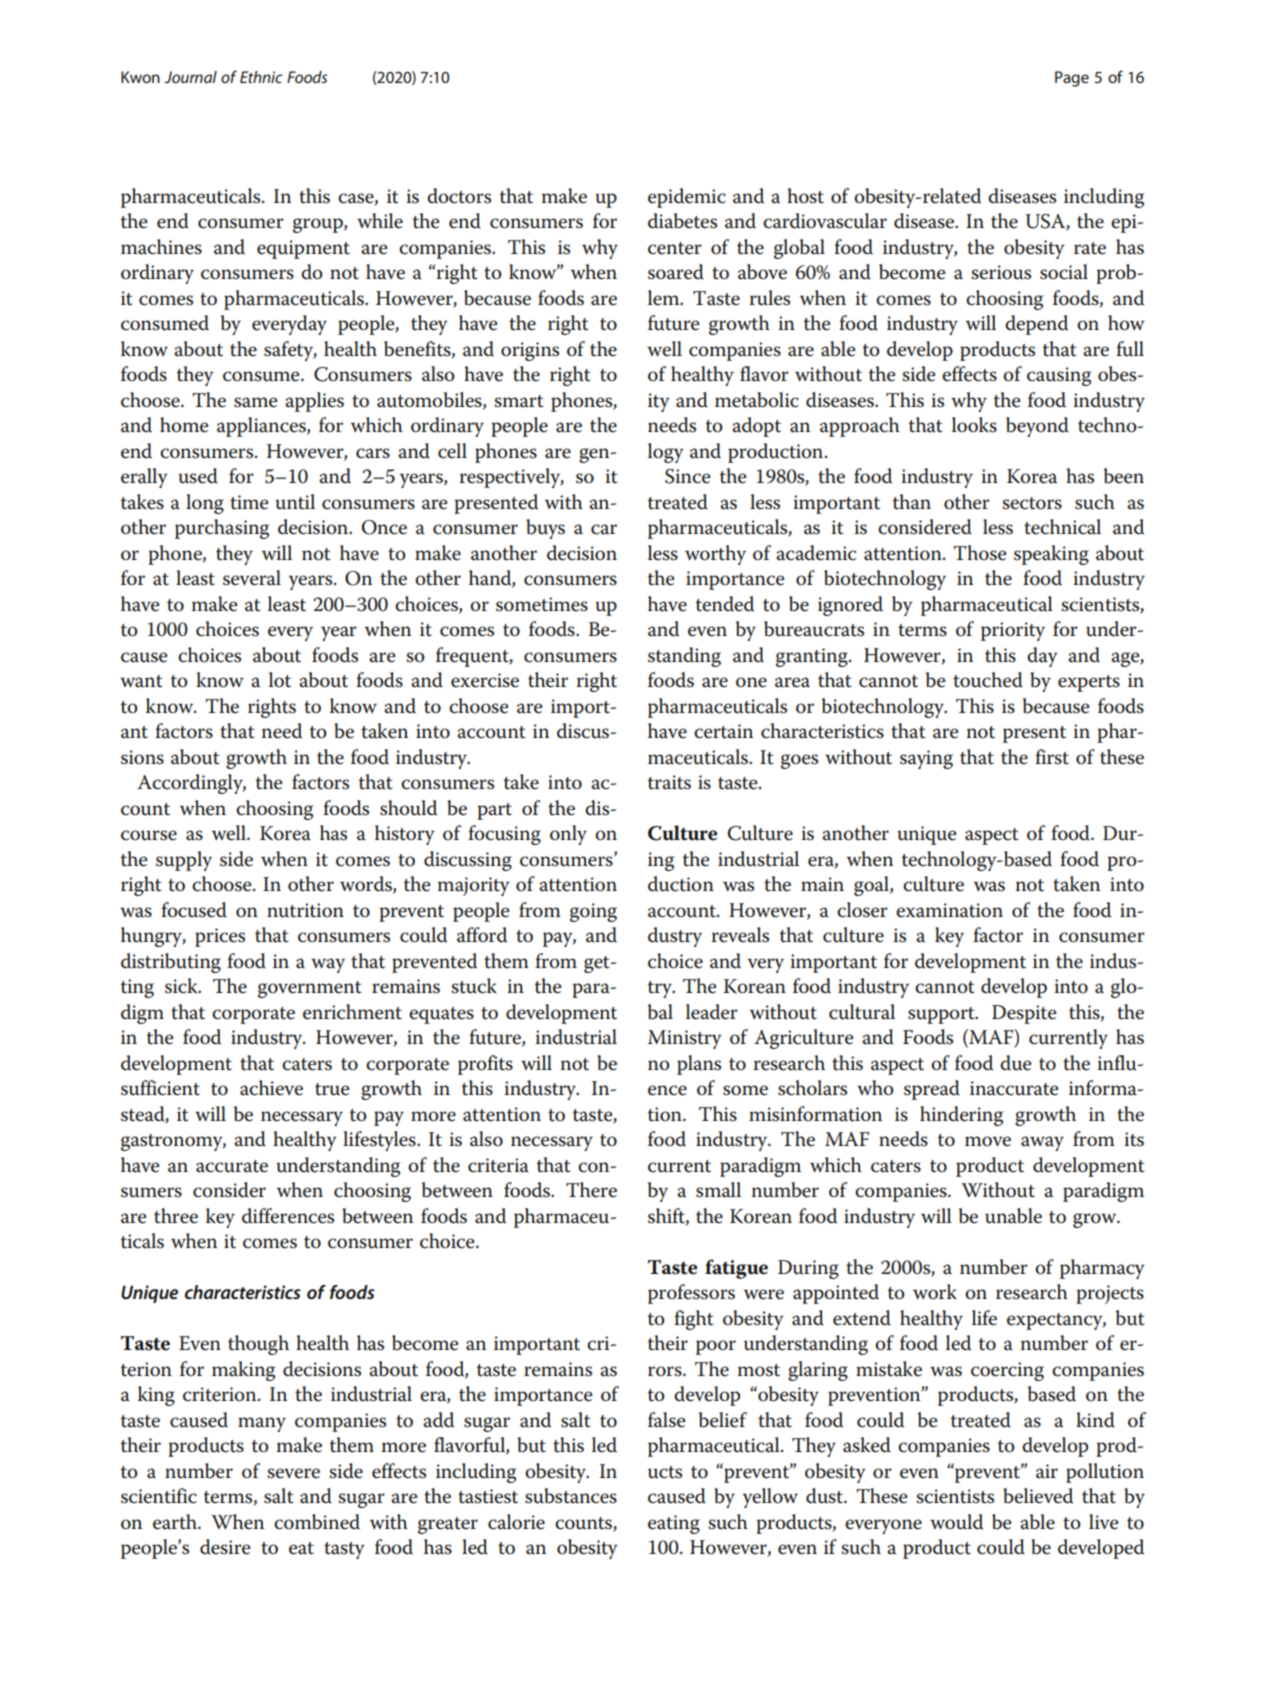 The image size is (1265, 1681). Describe the element at coordinates (261, 77) in the screenshot. I see `Ethnic` at that location.
